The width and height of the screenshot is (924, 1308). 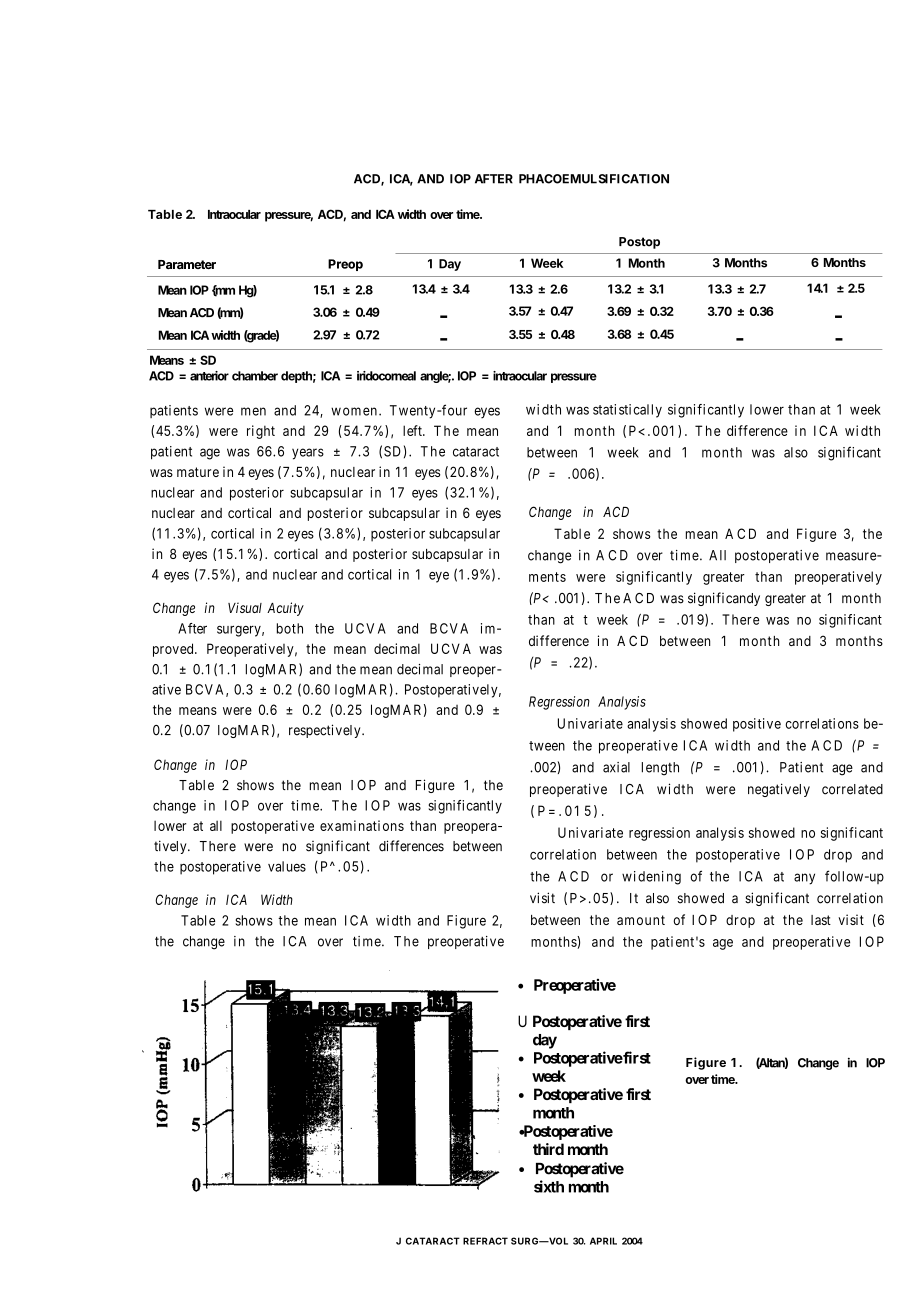 I want to click on APRIL, so click(x=603, y=1241).
